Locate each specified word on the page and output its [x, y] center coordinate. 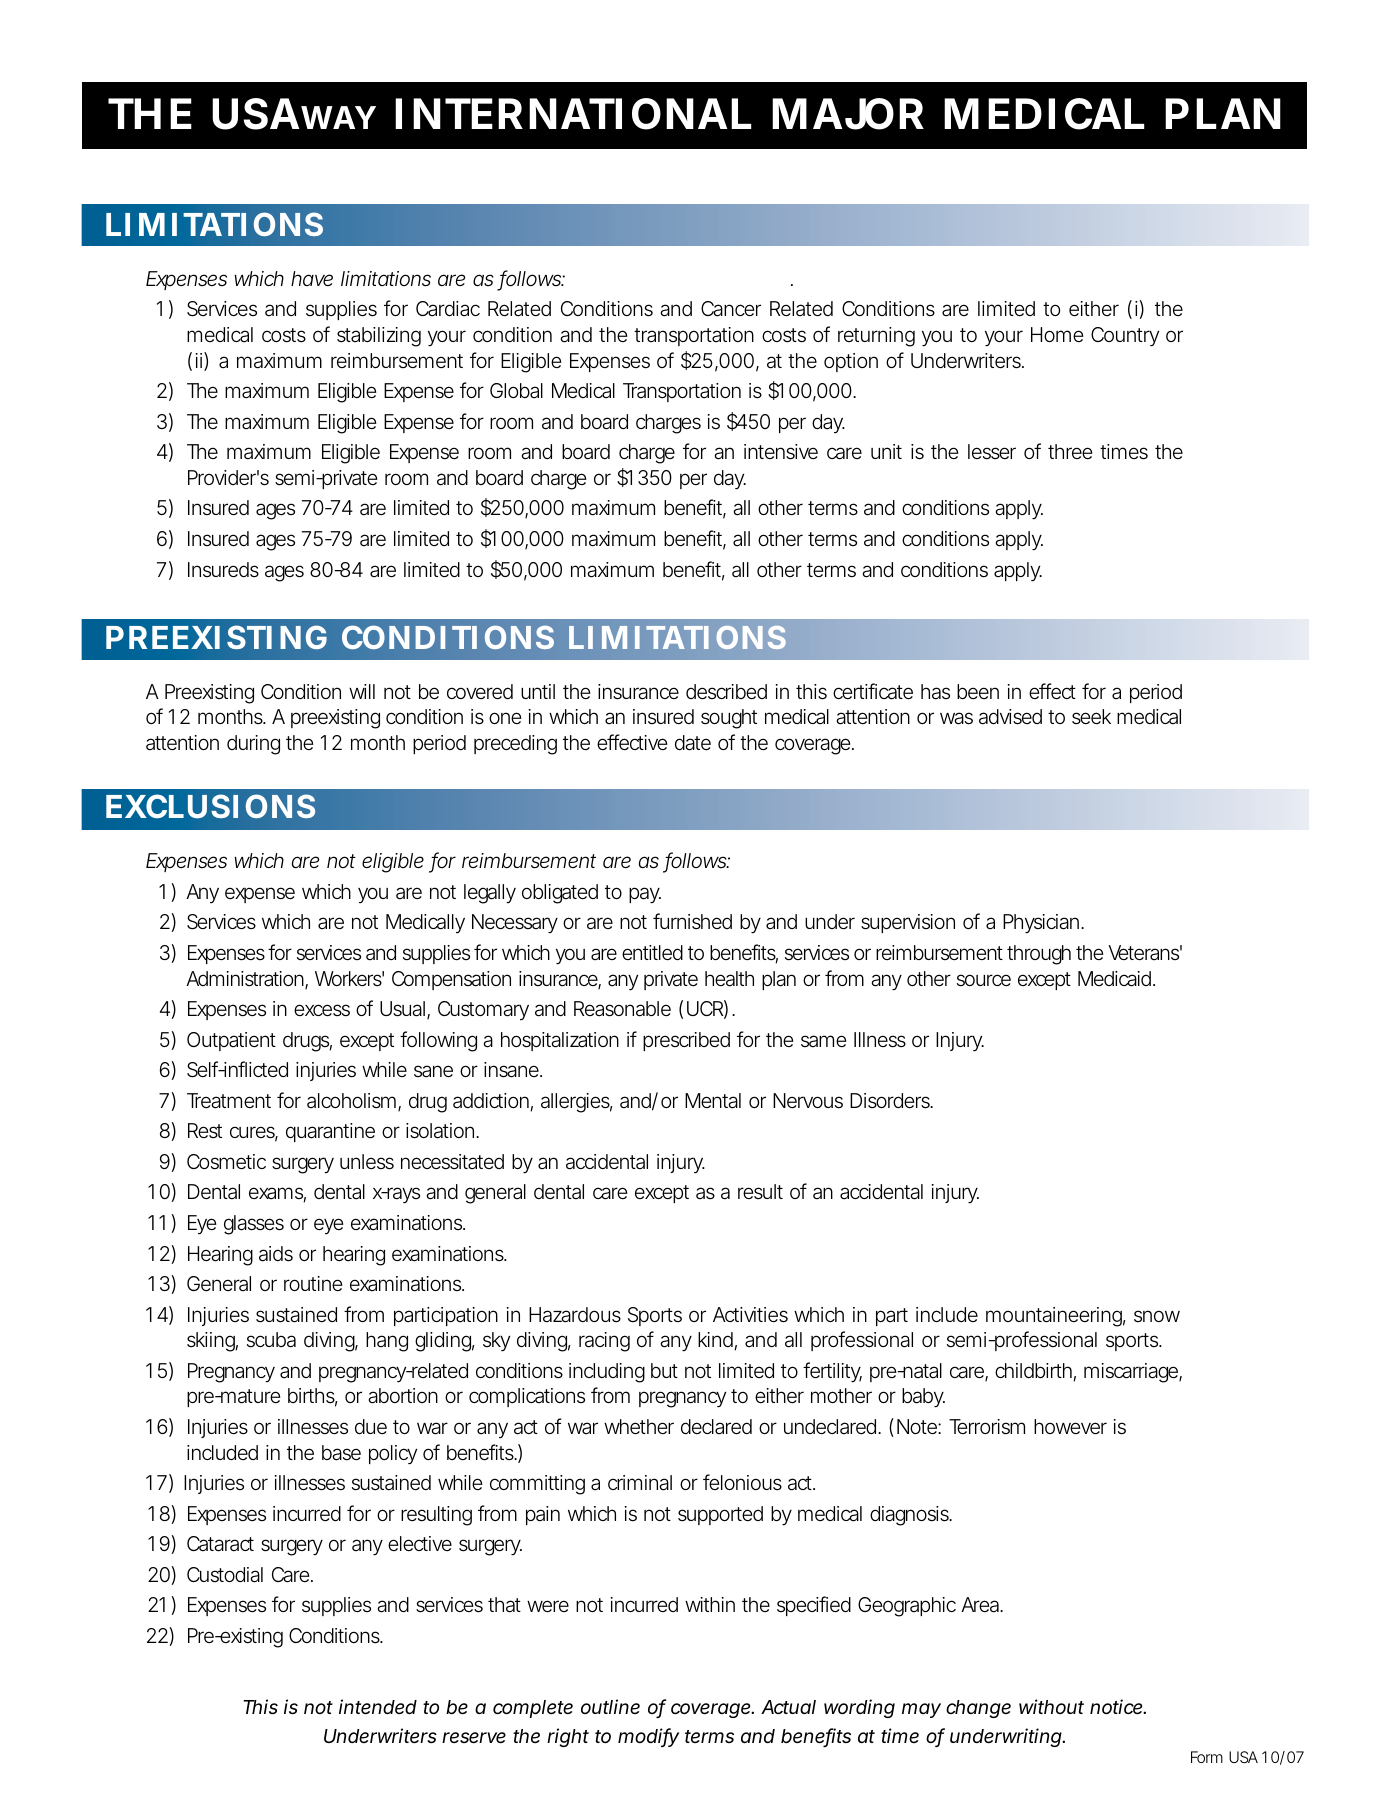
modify [648, 1737]
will [362, 691]
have [312, 278]
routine [313, 1283]
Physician [1042, 924]
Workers [349, 978]
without [1051, 1706]
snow [1157, 1316]
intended [378, 1706]
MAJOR [848, 114]
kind [716, 1341]
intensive [781, 452]
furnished [692, 921]
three [1070, 451]
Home [1057, 334]
